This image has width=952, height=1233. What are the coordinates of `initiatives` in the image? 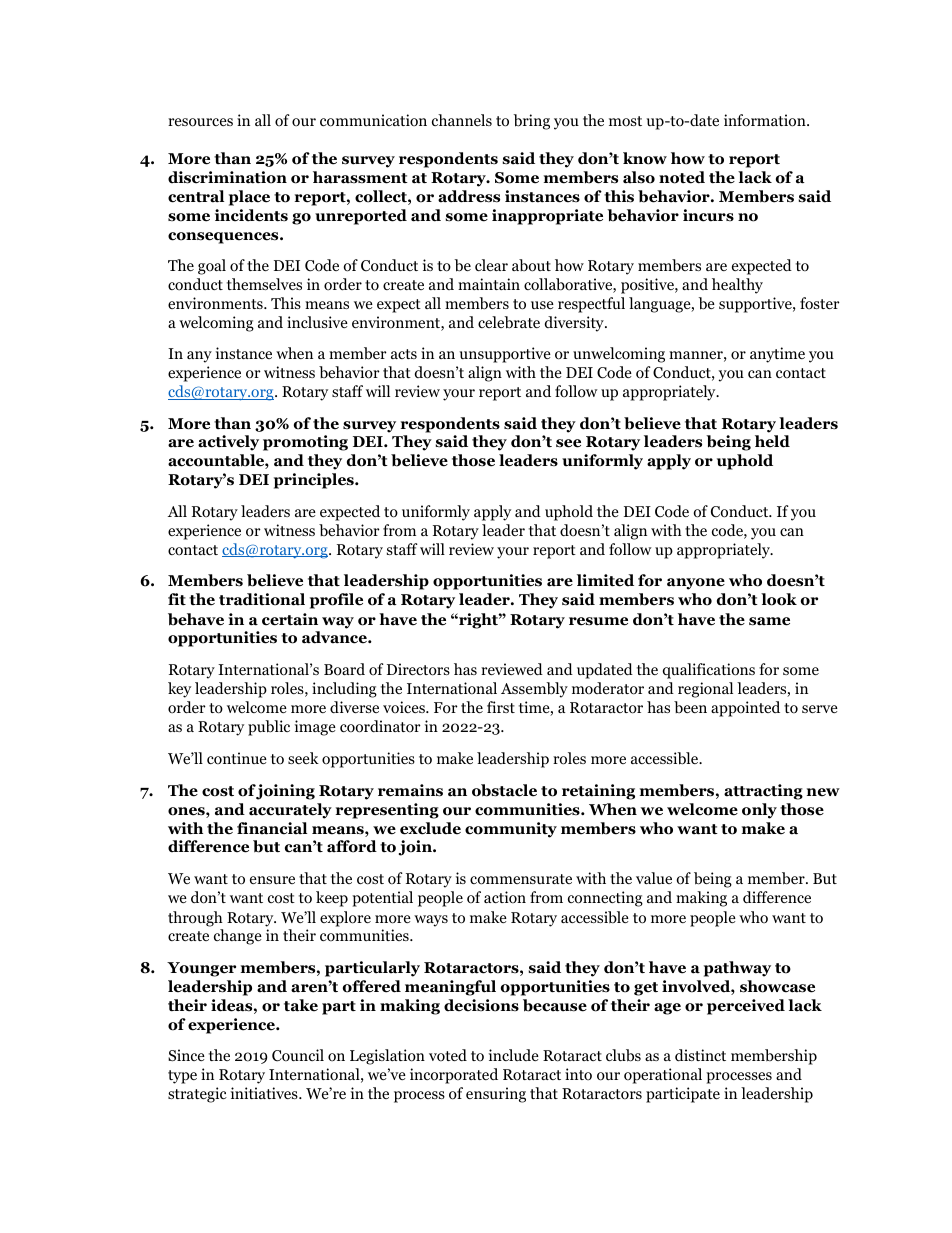 It's located at (265, 1093).
